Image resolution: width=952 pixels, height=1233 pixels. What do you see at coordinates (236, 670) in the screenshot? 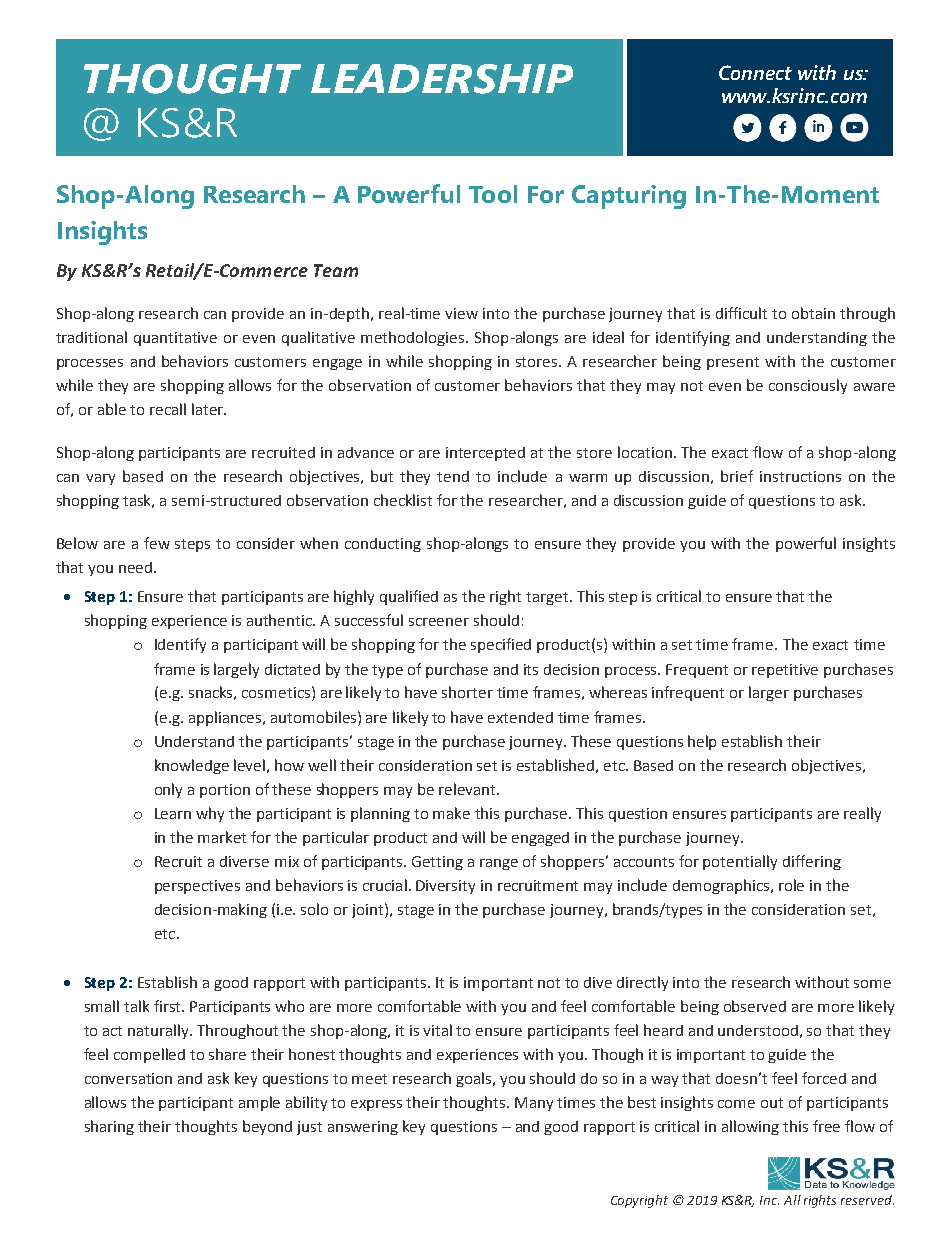
I see `largely` at bounding box center [236, 670].
